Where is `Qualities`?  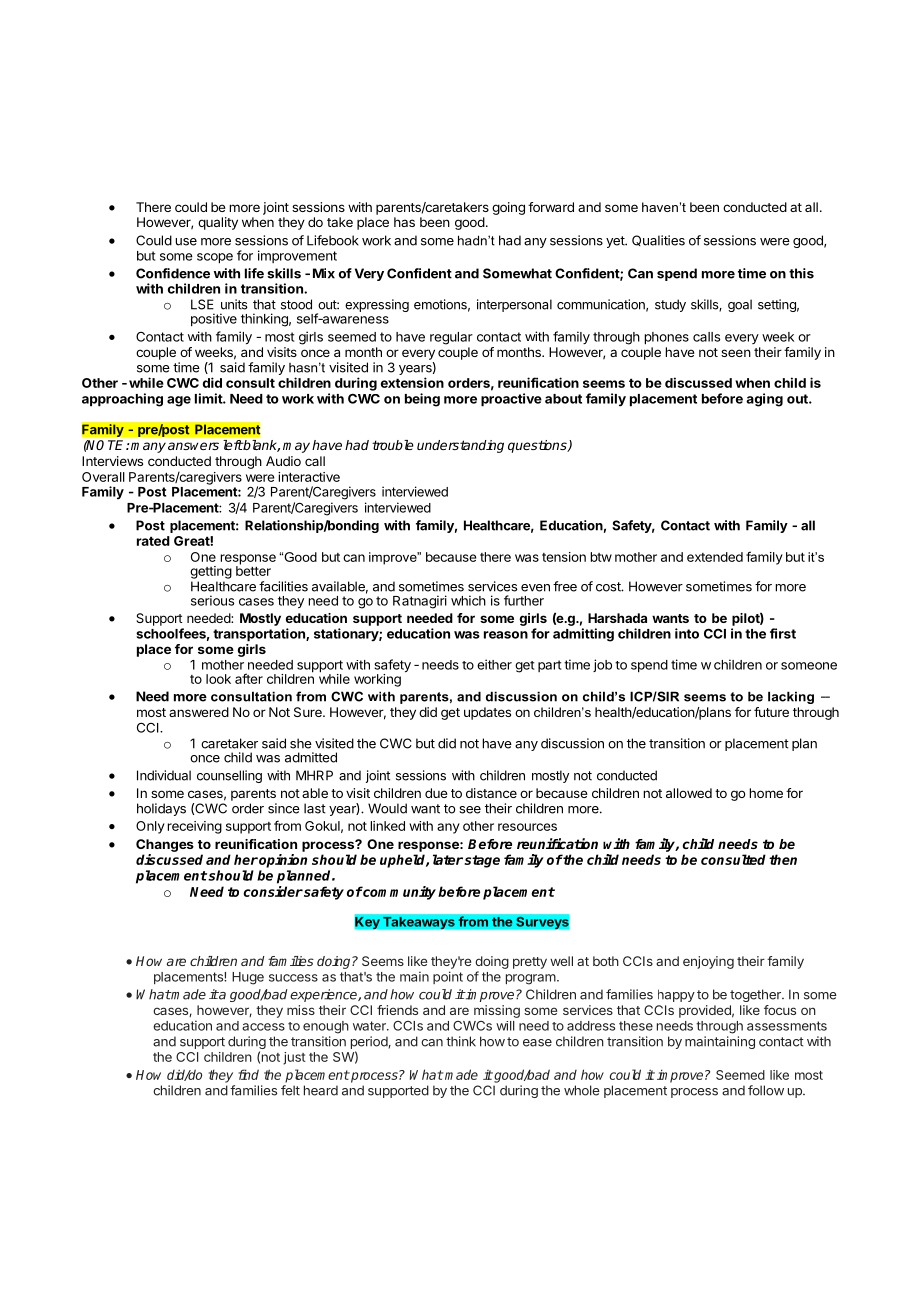
Qualities is located at coordinates (658, 240).
